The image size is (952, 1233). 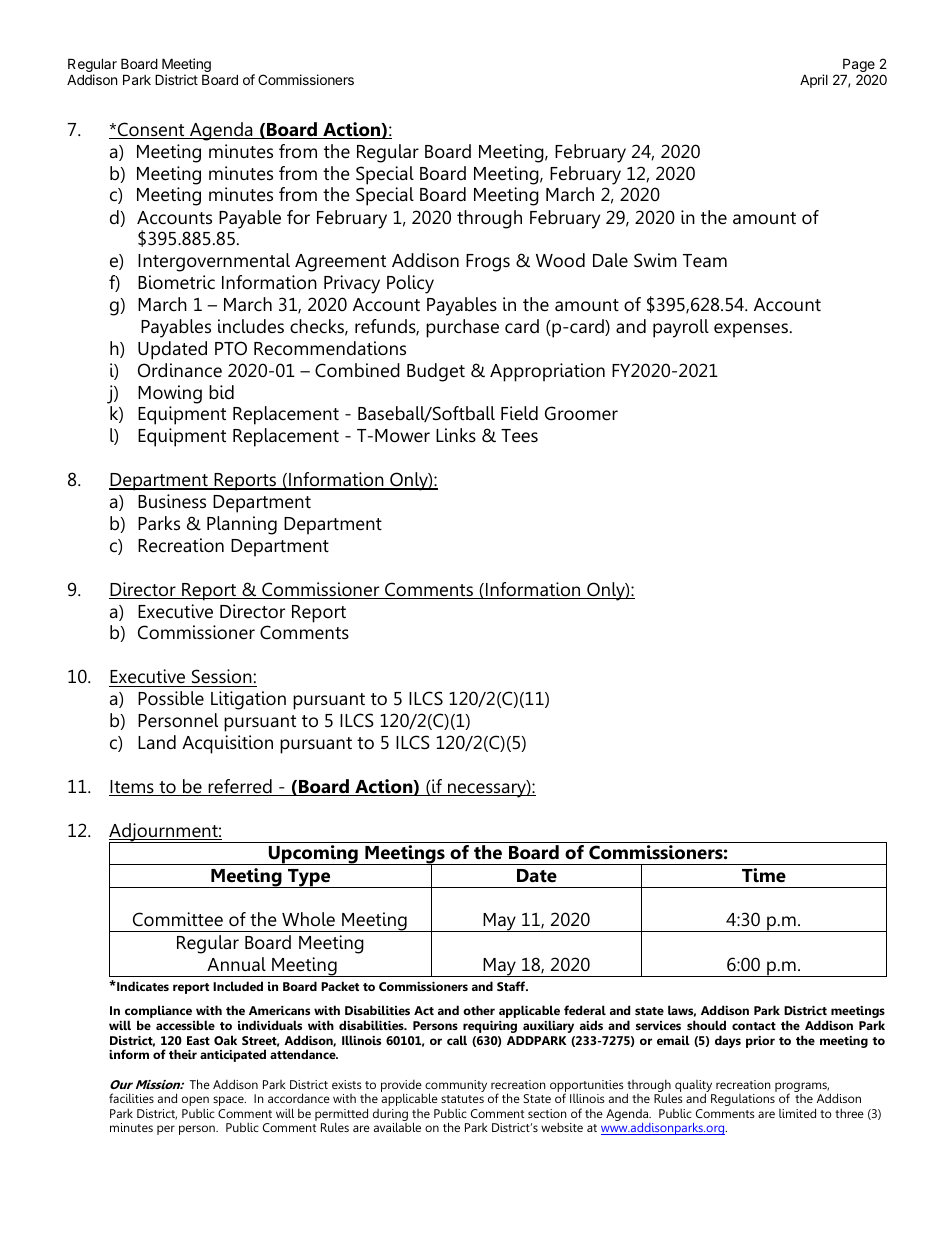 What do you see at coordinates (764, 875) in the image?
I see `Time` at bounding box center [764, 875].
